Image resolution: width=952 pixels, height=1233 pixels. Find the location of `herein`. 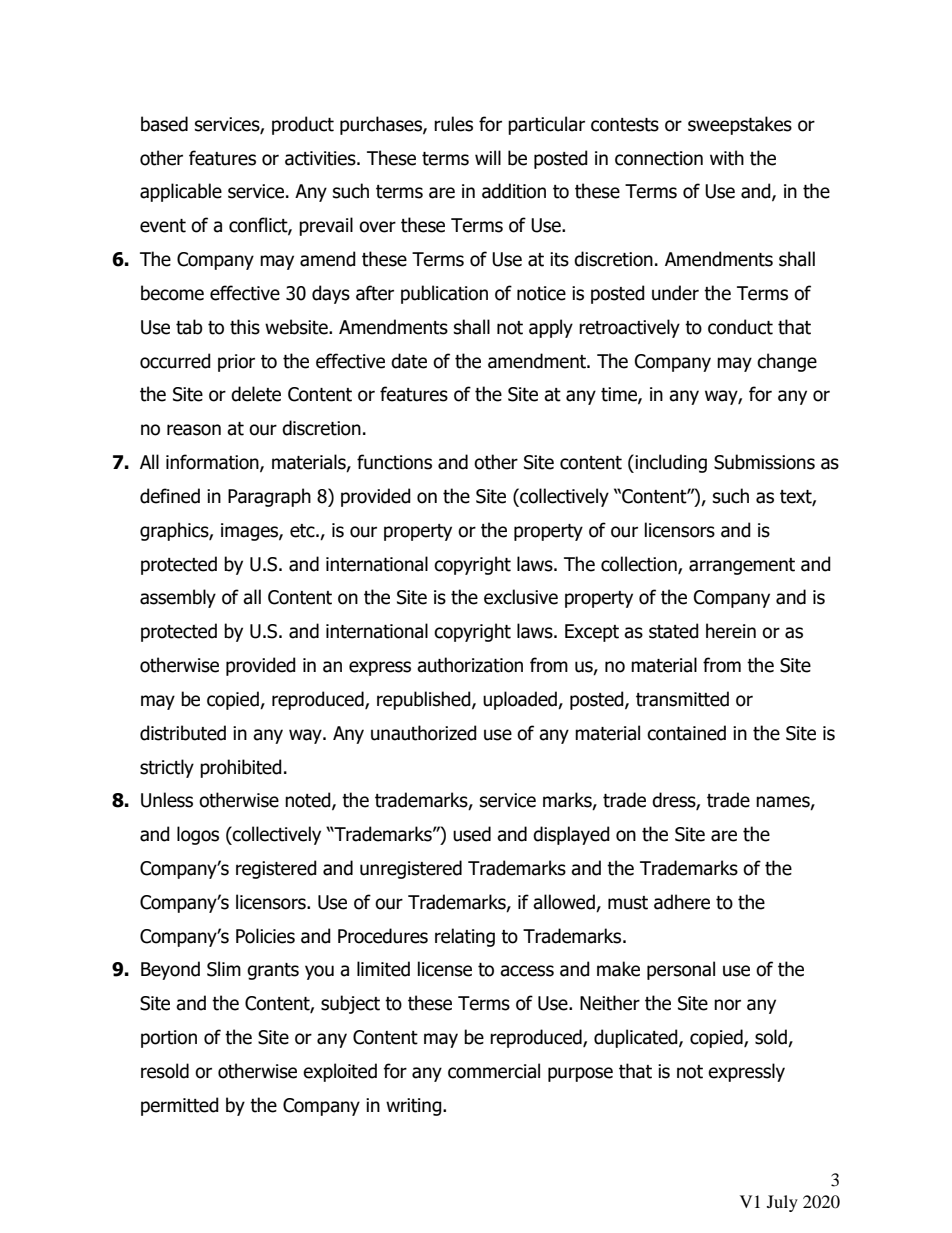

herein is located at coordinates (731, 631).
